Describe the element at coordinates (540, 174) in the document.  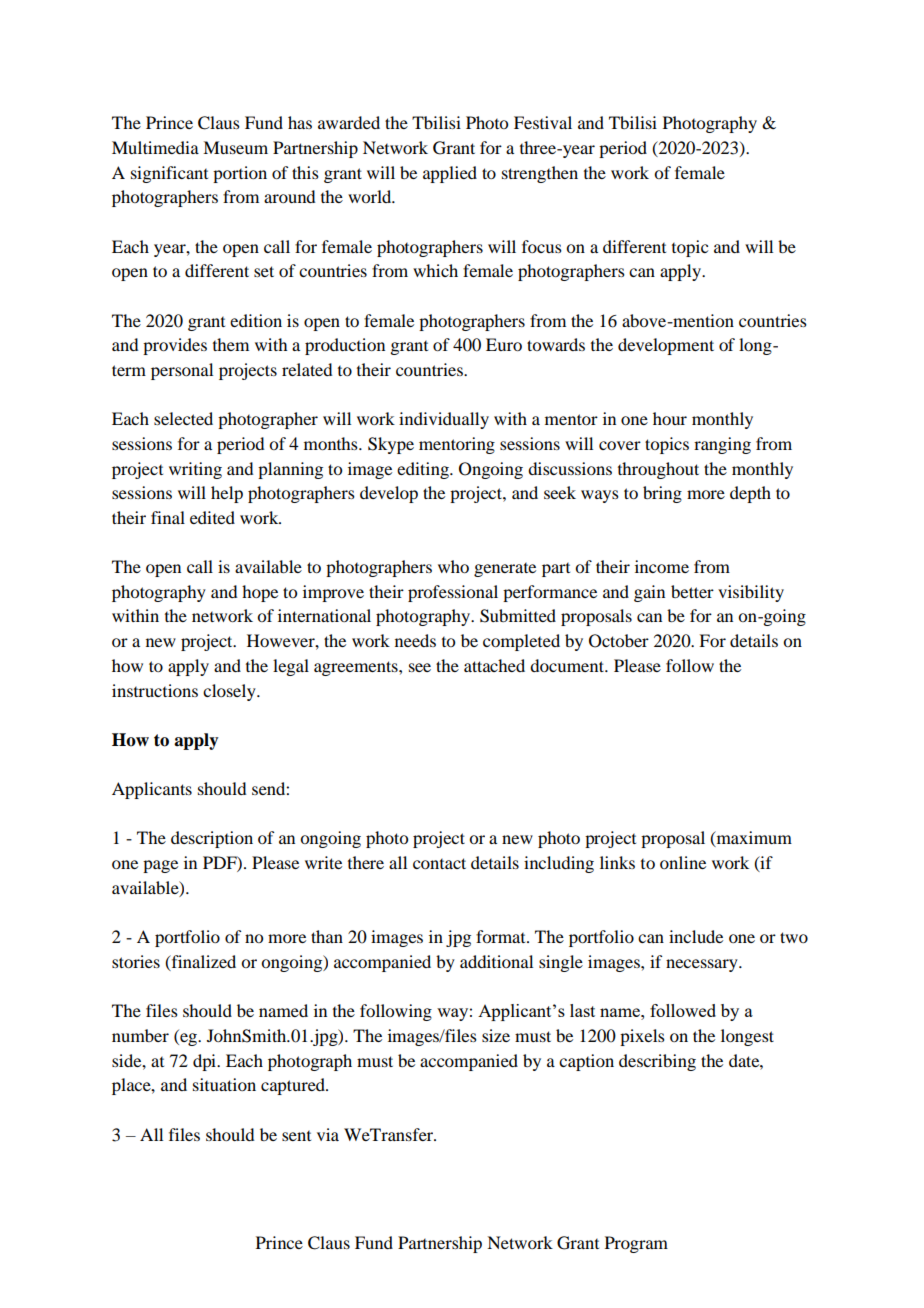
I see `strengthen` at that location.
